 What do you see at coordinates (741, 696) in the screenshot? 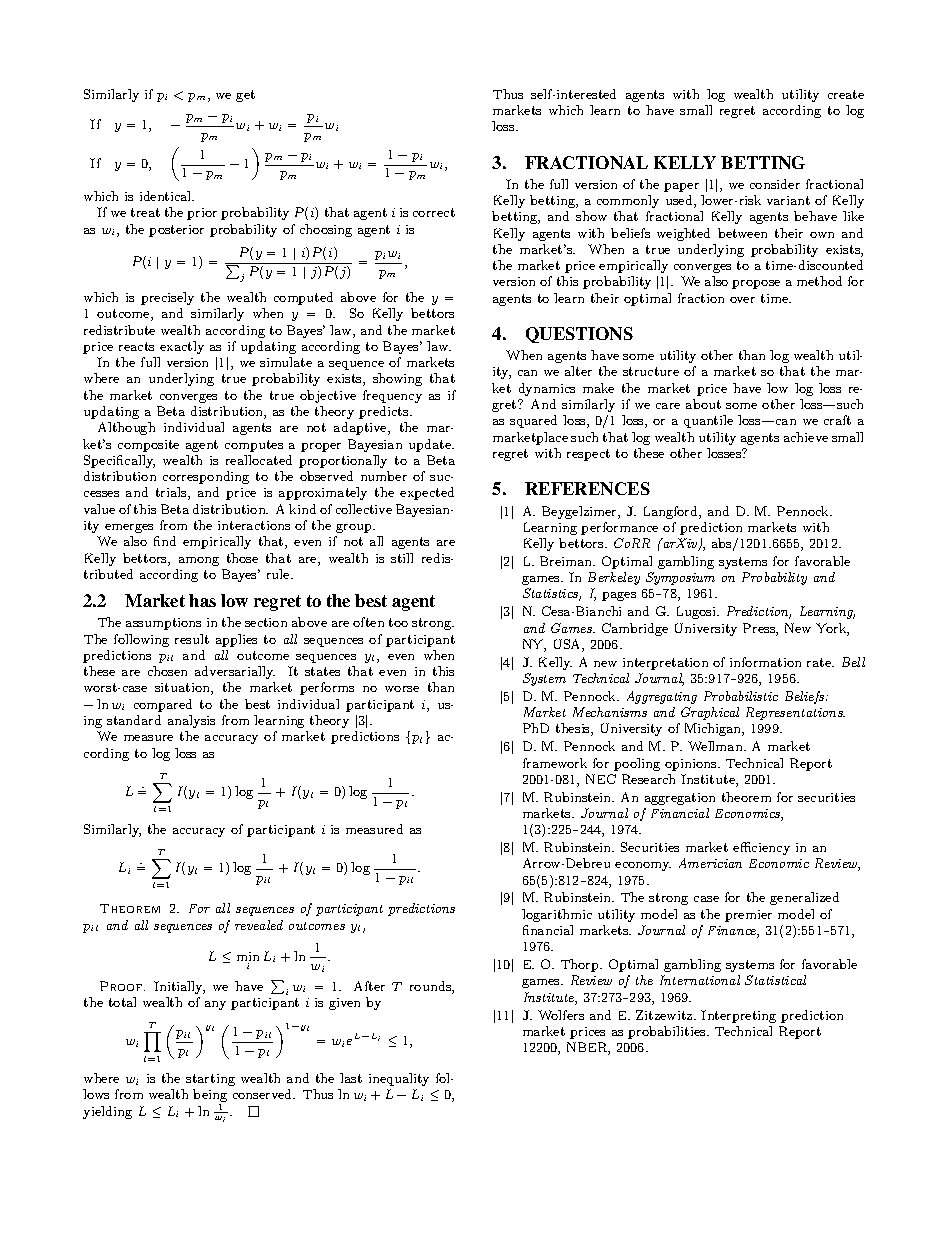
I see `Probabilistic` at bounding box center [741, 696].
